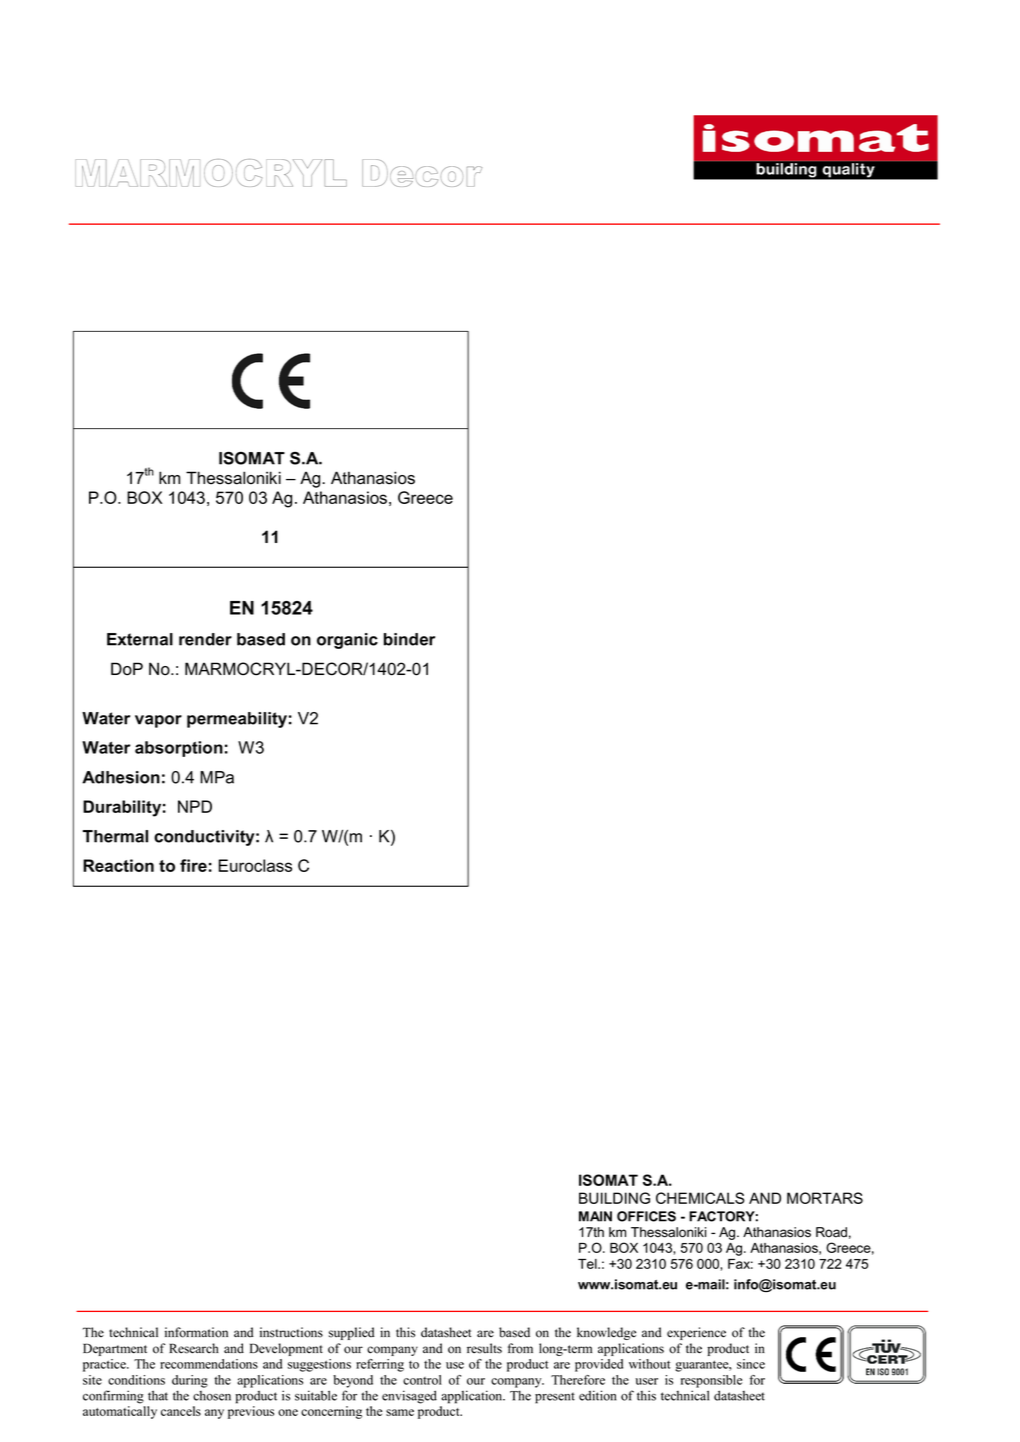 The image size is (1020, 1442). Describe the element at coordinates (193, 865) in the screenshot. I see `fire` at that location.
